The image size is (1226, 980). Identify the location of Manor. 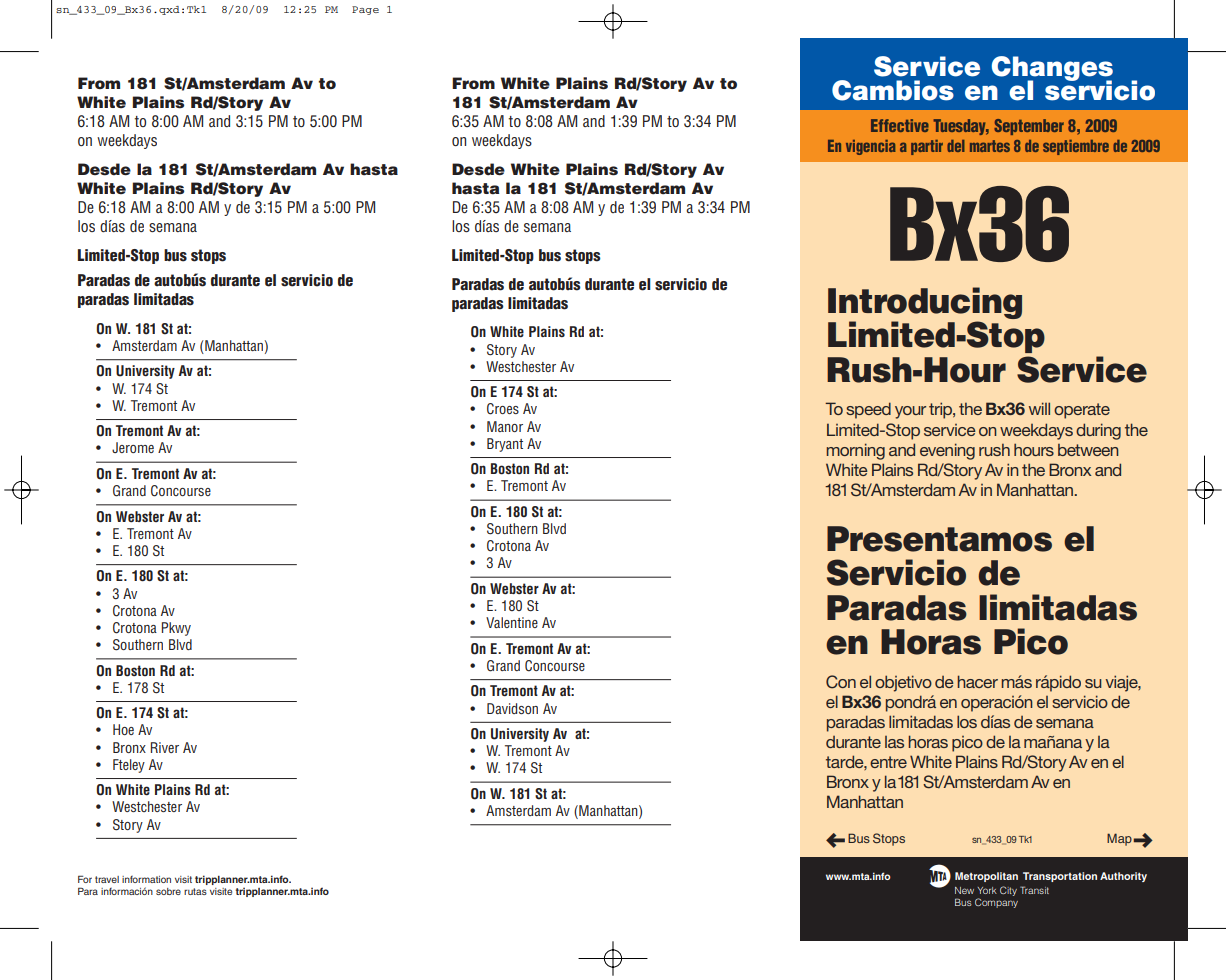
(505, 426).
